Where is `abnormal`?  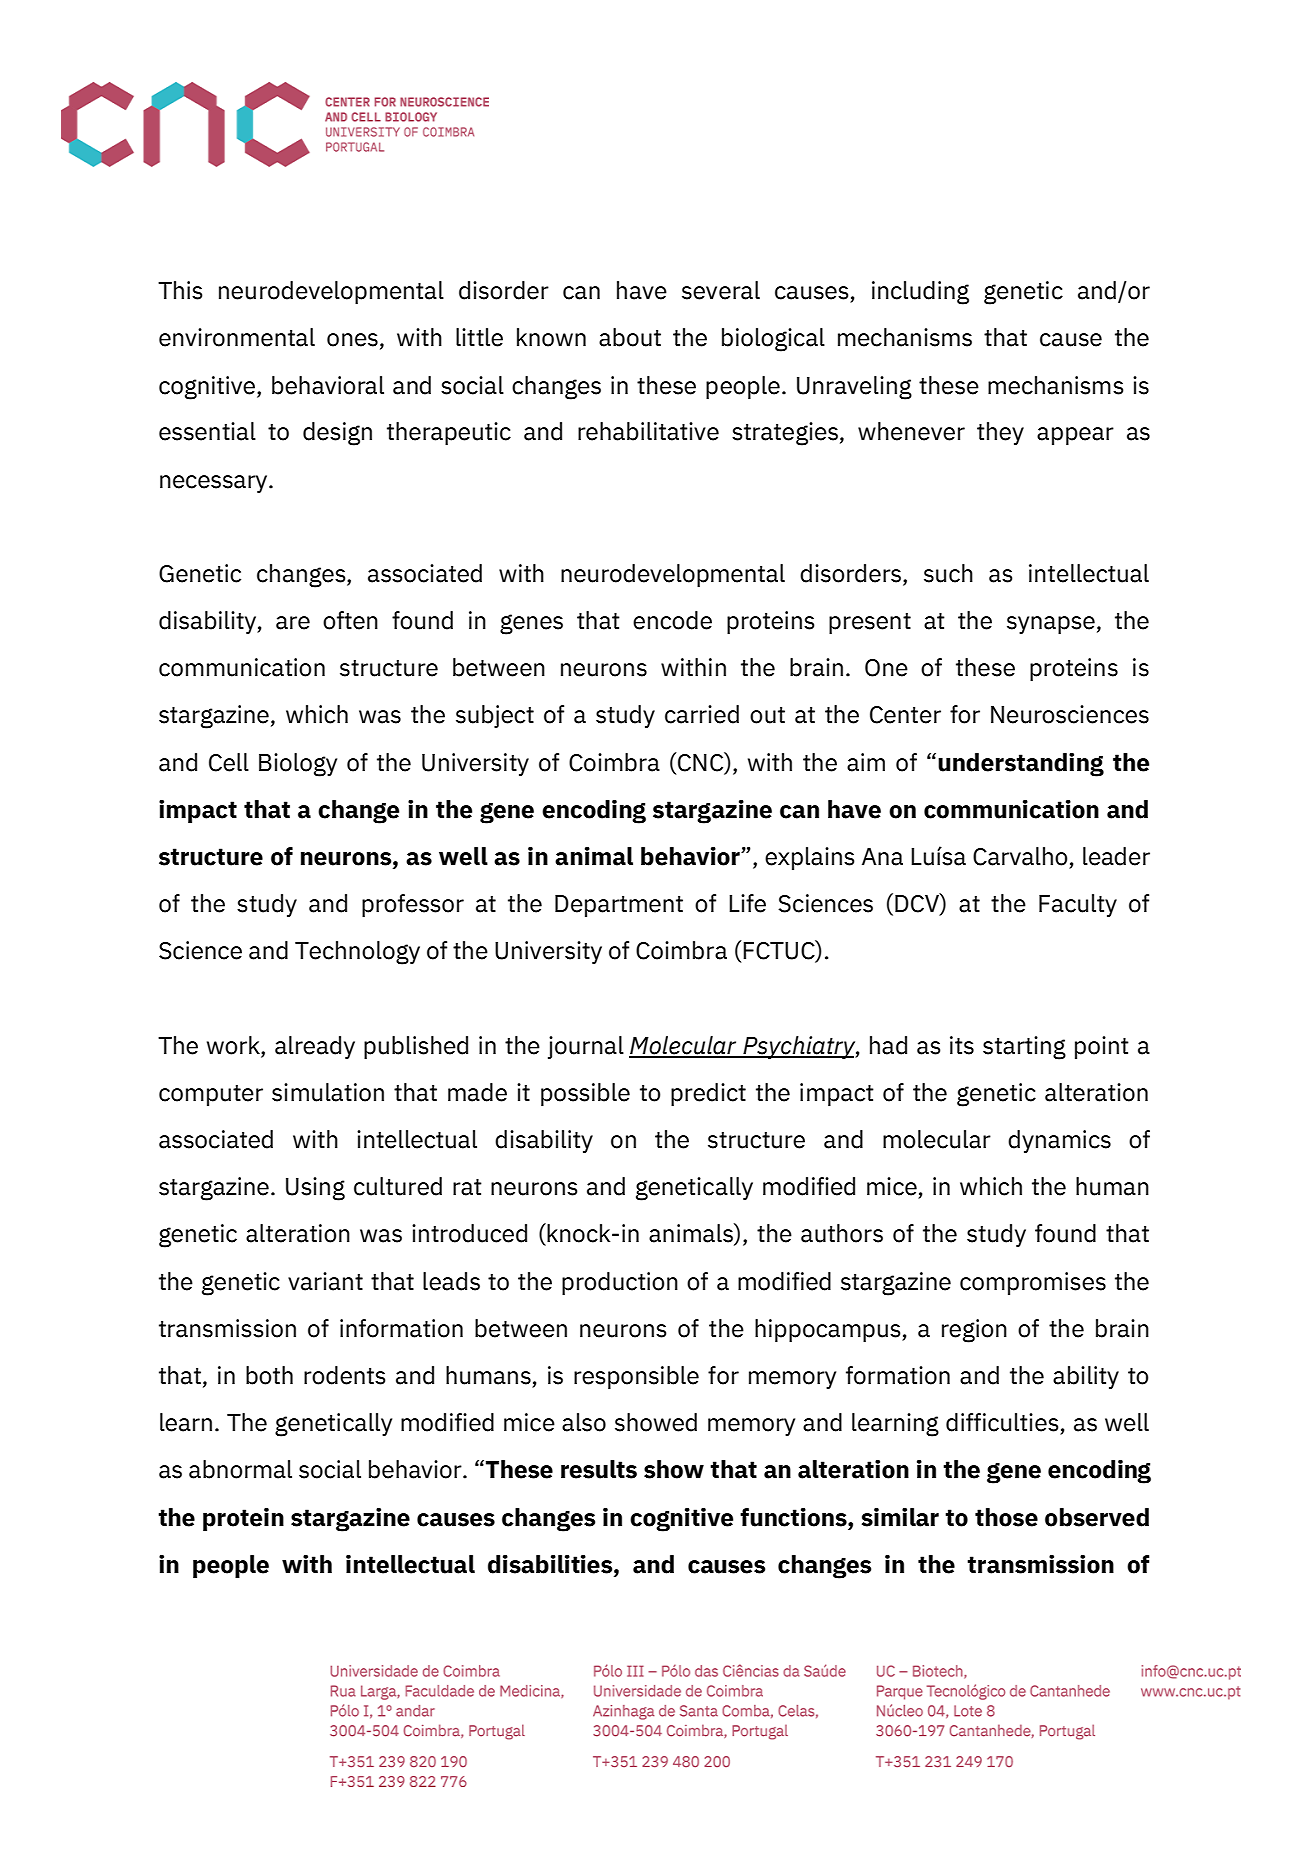
abnormal is located at coordinates (240, 1469).
